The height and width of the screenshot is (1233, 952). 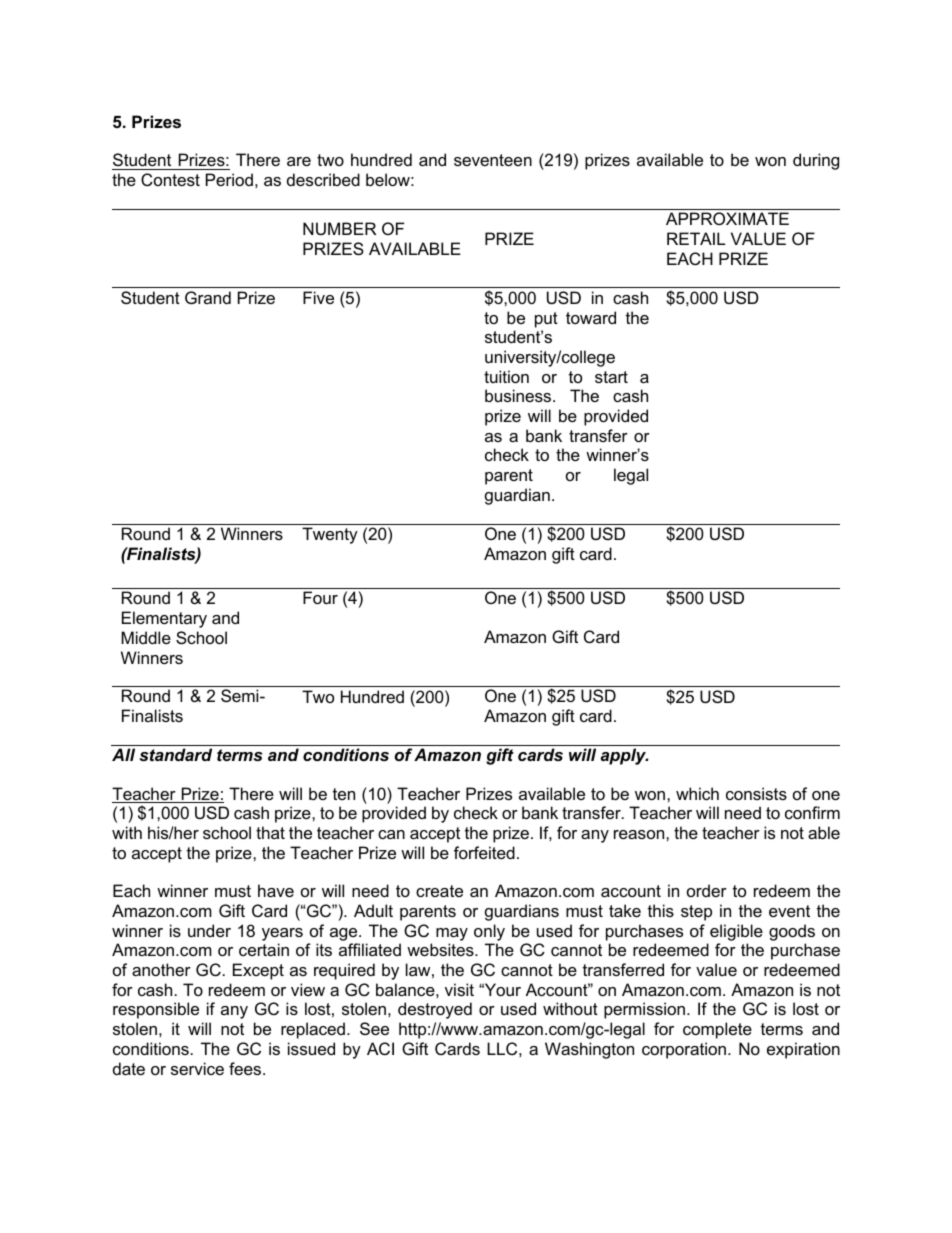 What do you see at coordinates (197, 1068) in the screenshot?
I see `service` at bounding box center [197, 1068].
